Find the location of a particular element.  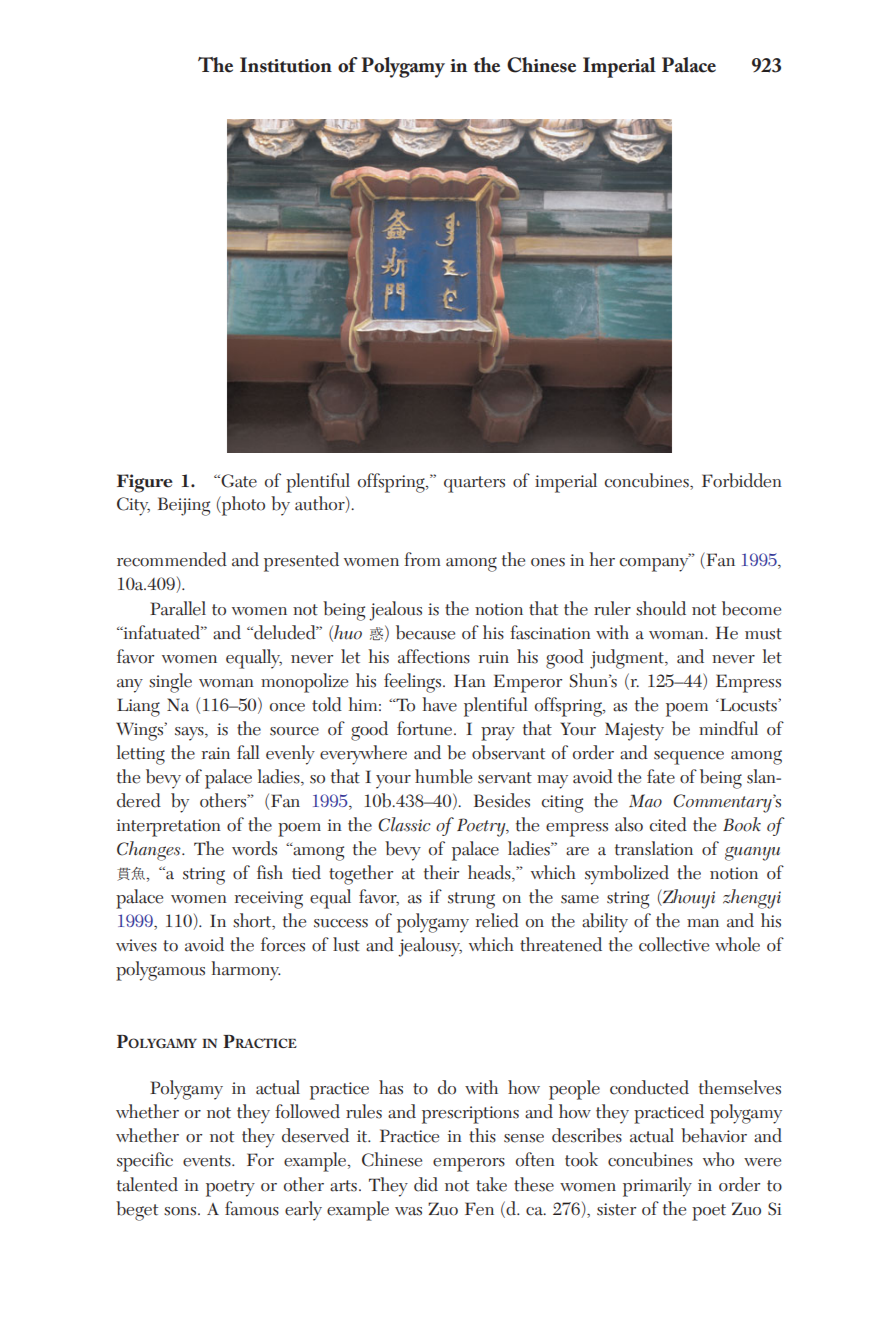

Beijing is located at coordinates (184, 506).
